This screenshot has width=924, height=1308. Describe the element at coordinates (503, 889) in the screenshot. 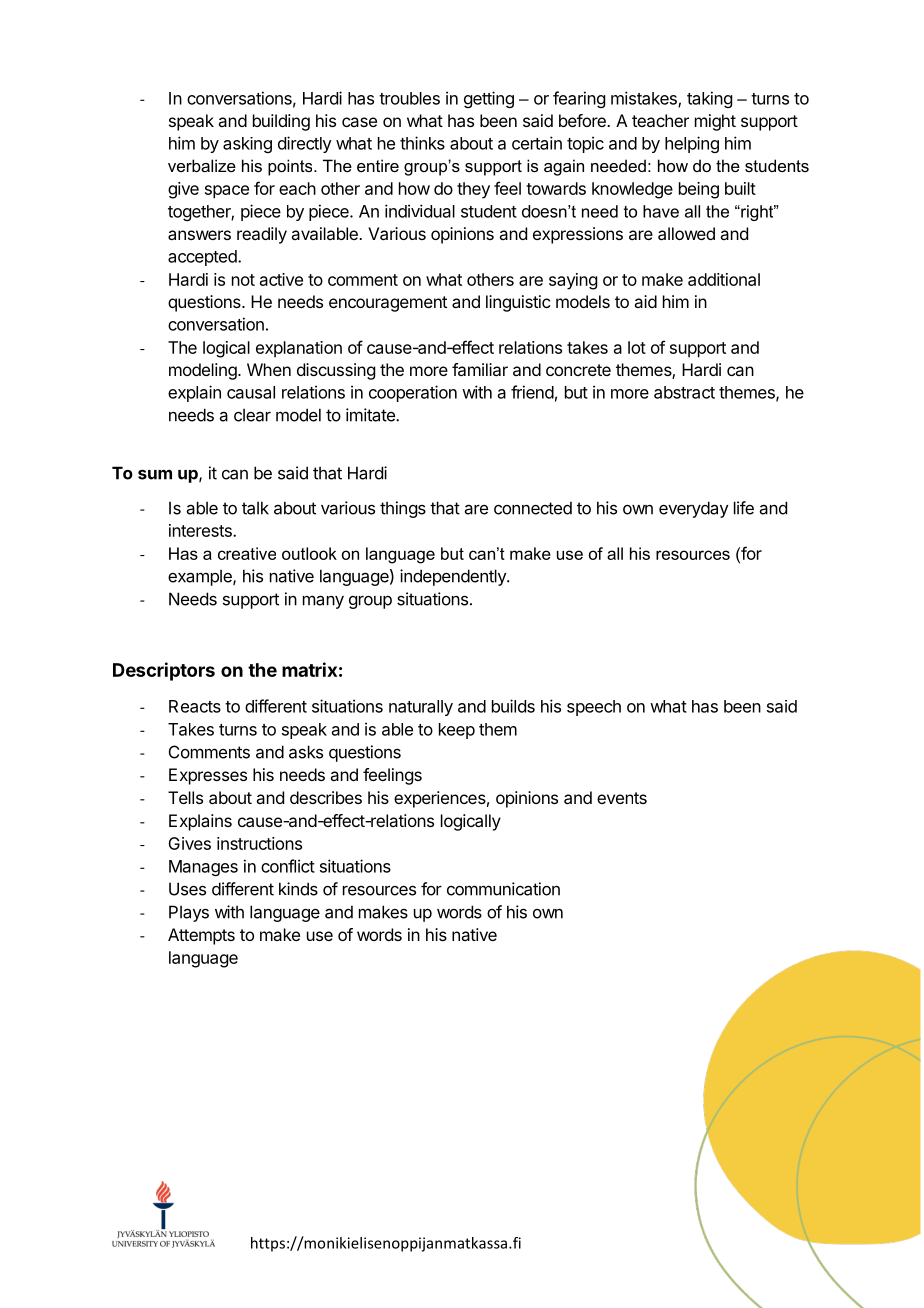

I see `communication` at that location.
